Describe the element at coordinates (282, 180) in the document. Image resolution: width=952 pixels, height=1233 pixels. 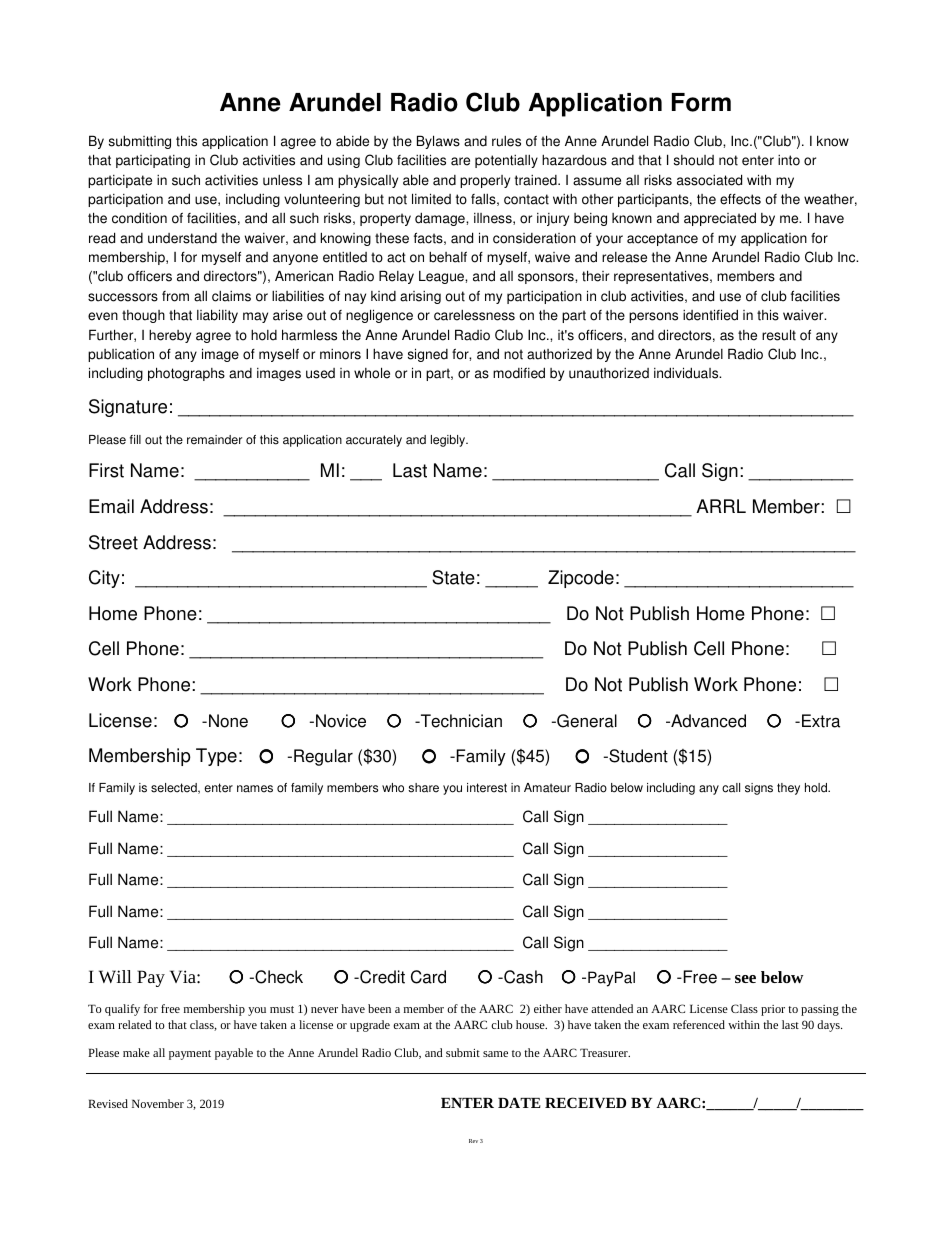
I see `unless` at that location.
